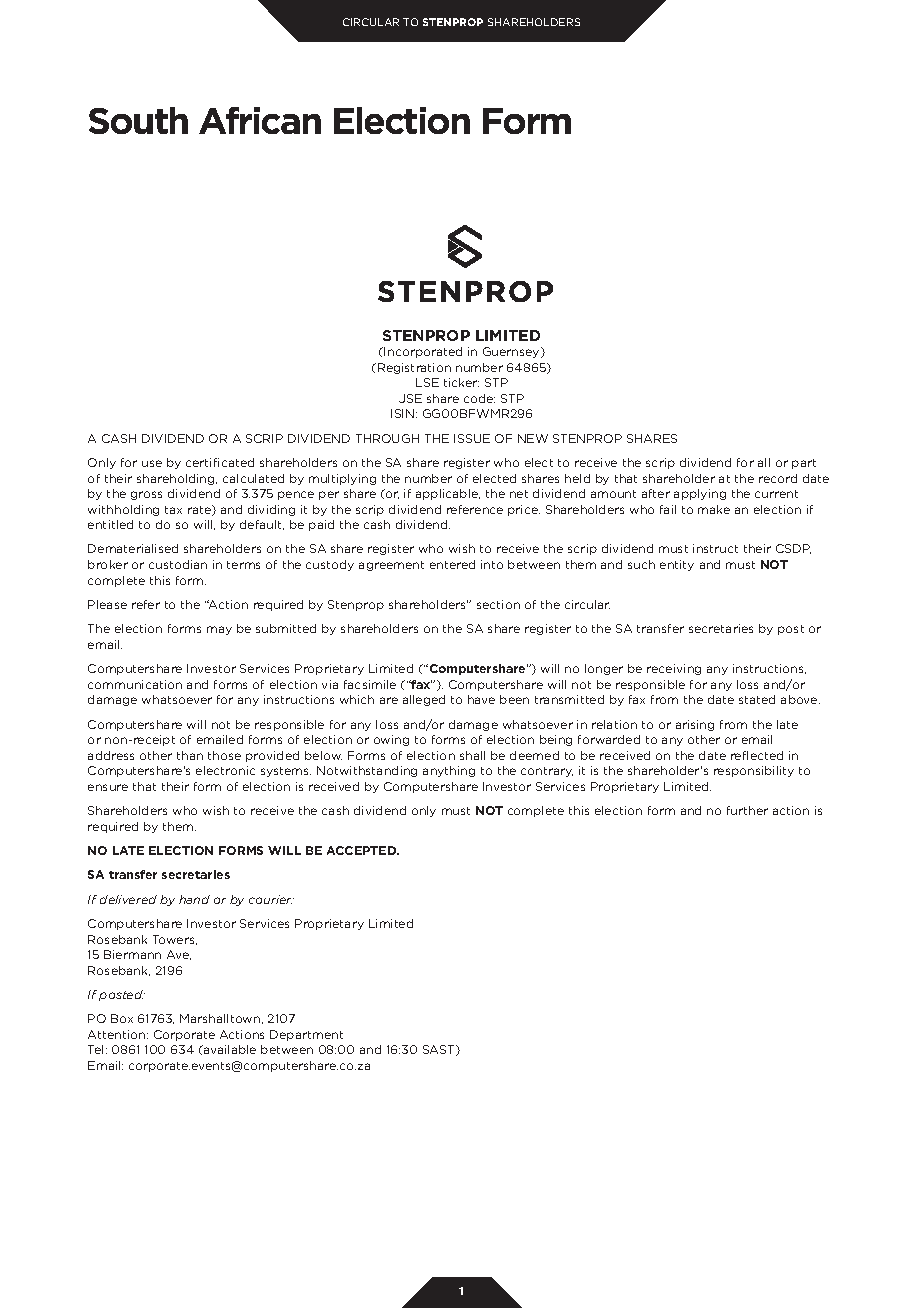 This page has height=1308, width=924. I want to click on Box, so click(122, 1018).
